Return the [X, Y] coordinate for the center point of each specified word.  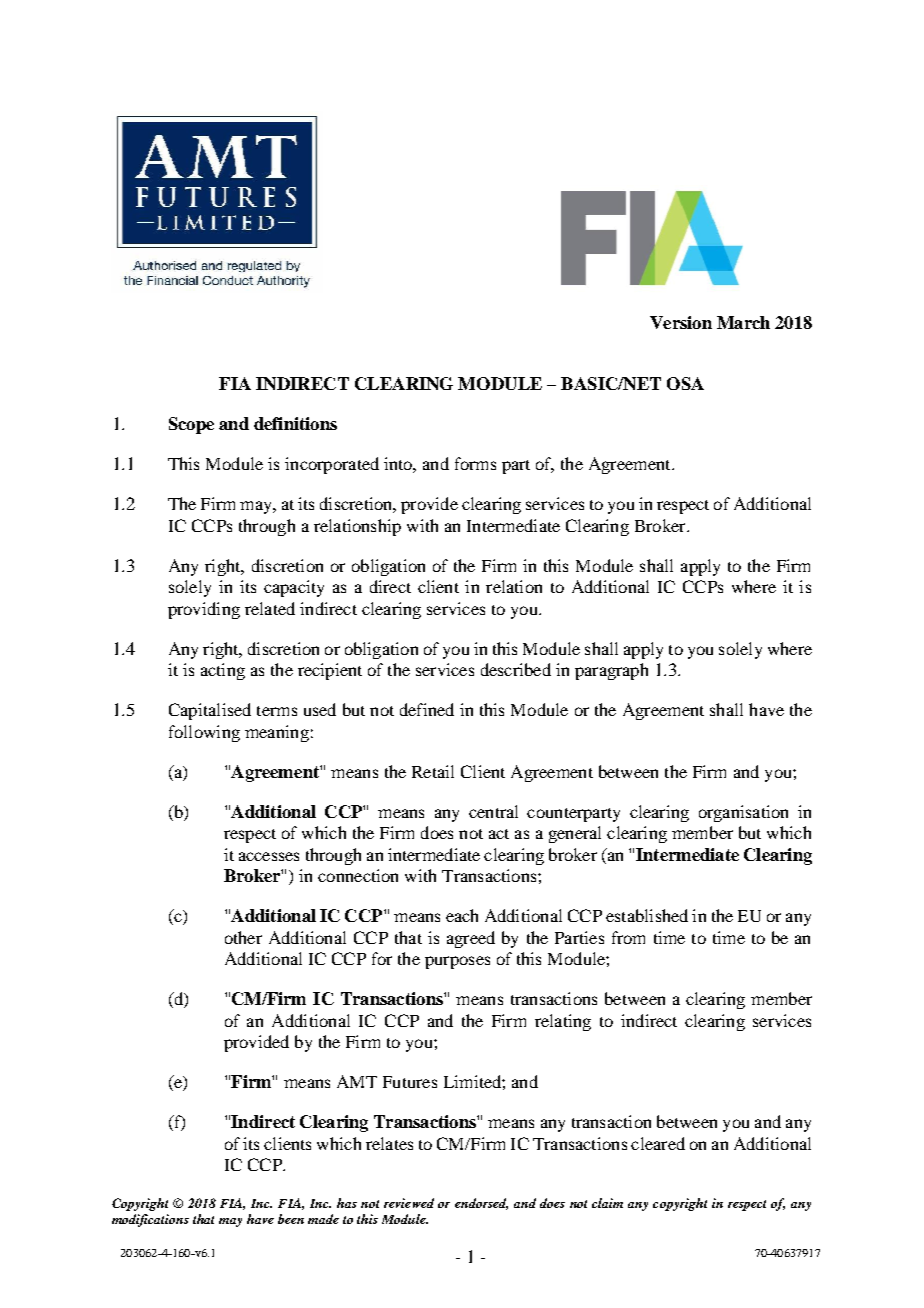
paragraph [611, 671]
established [647, 915]
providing [204, 610]
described [516, 669]
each [462, 915]
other [243, 937]
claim [607, 1203]
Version [681, 322]
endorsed [481, 1204]
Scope [191, 425]
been [291, 1219]
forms [475, 463]
